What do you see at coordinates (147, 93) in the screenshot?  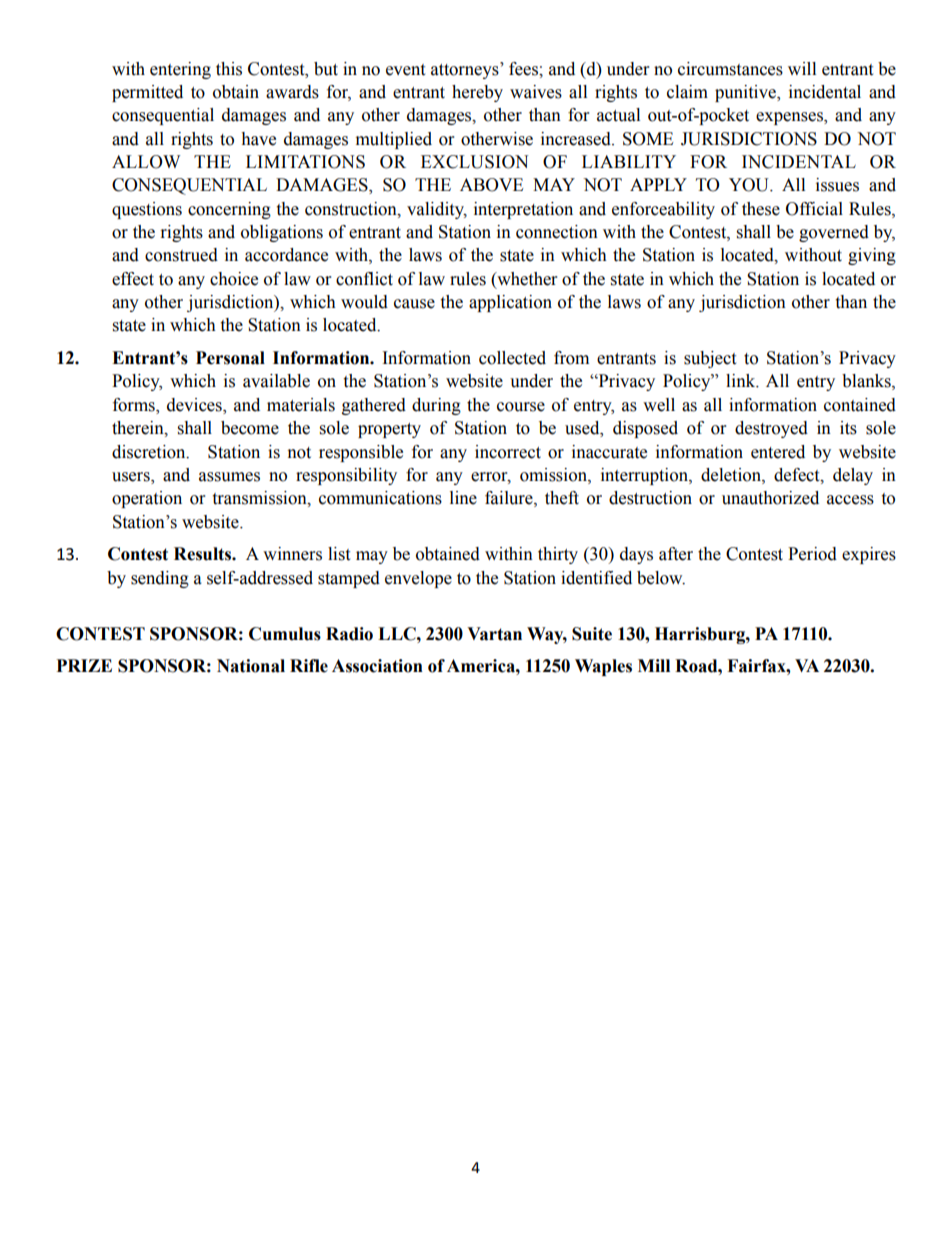 I see `permitted` at bounding box center [147, 93].
